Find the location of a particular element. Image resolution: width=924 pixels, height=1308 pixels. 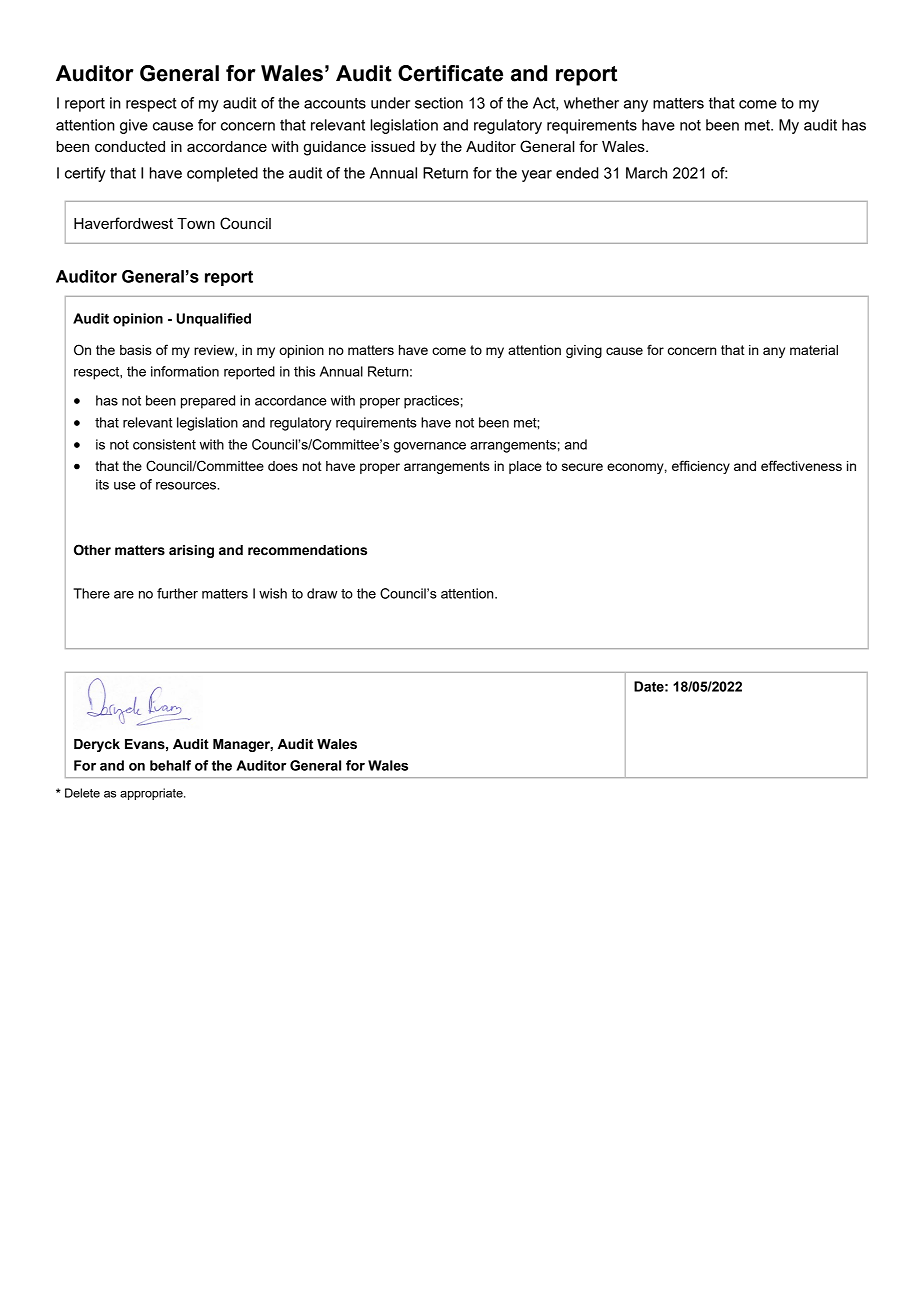

give is located at coordinates (134, 126).
